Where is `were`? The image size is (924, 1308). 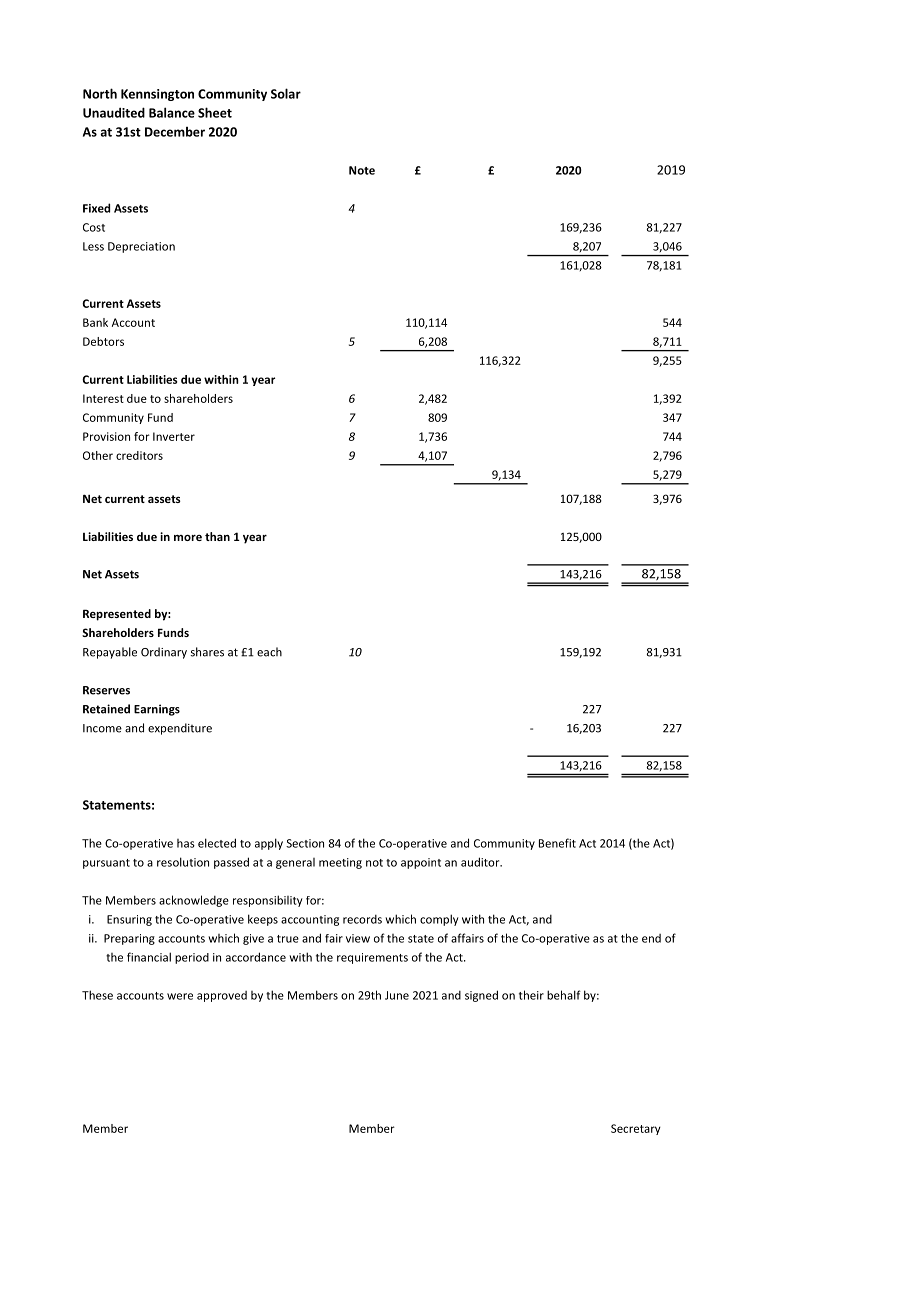
were is located at coordinates (180, 996).
